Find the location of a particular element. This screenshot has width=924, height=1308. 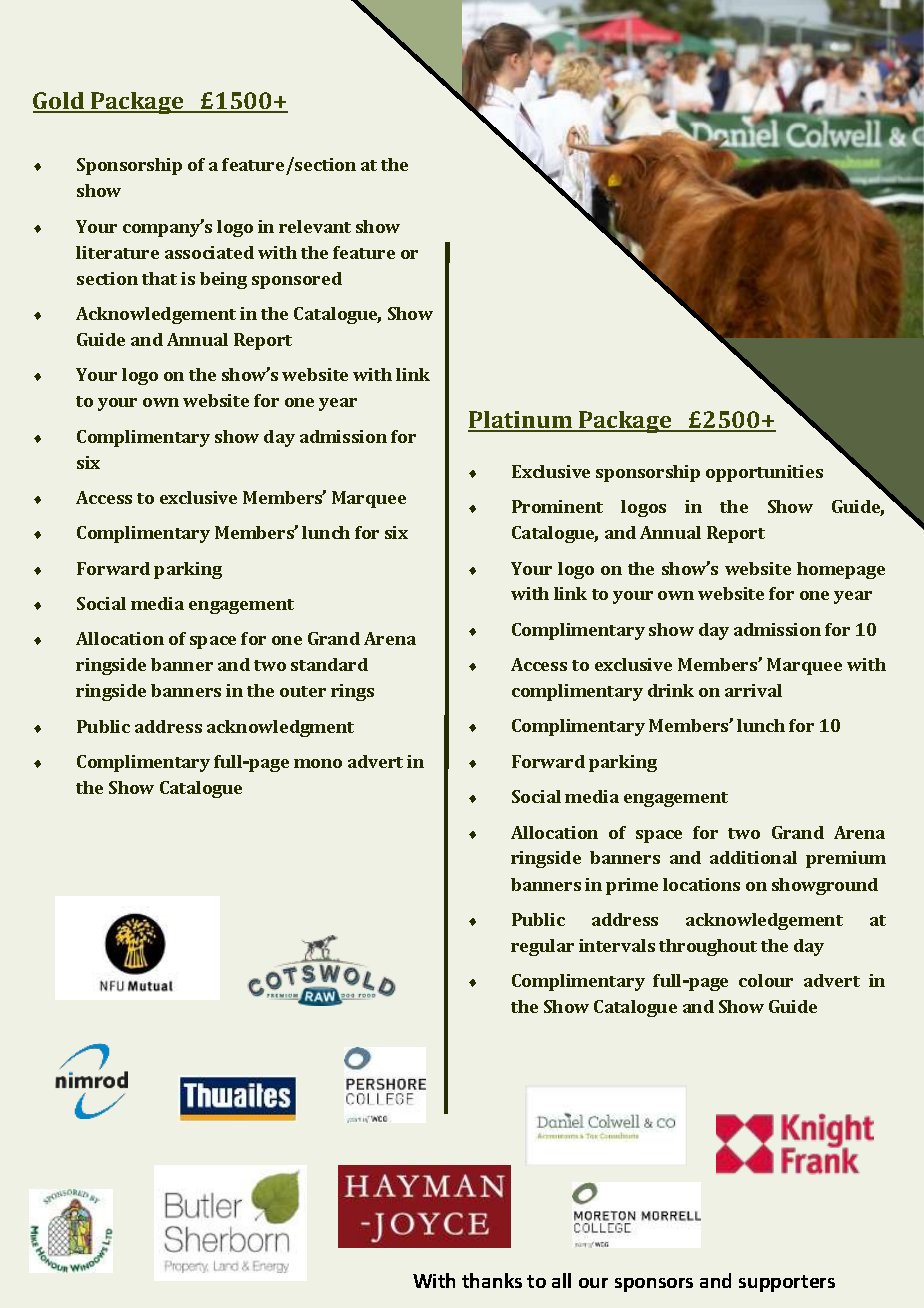

arrival is located at coordinates (753, 690).
